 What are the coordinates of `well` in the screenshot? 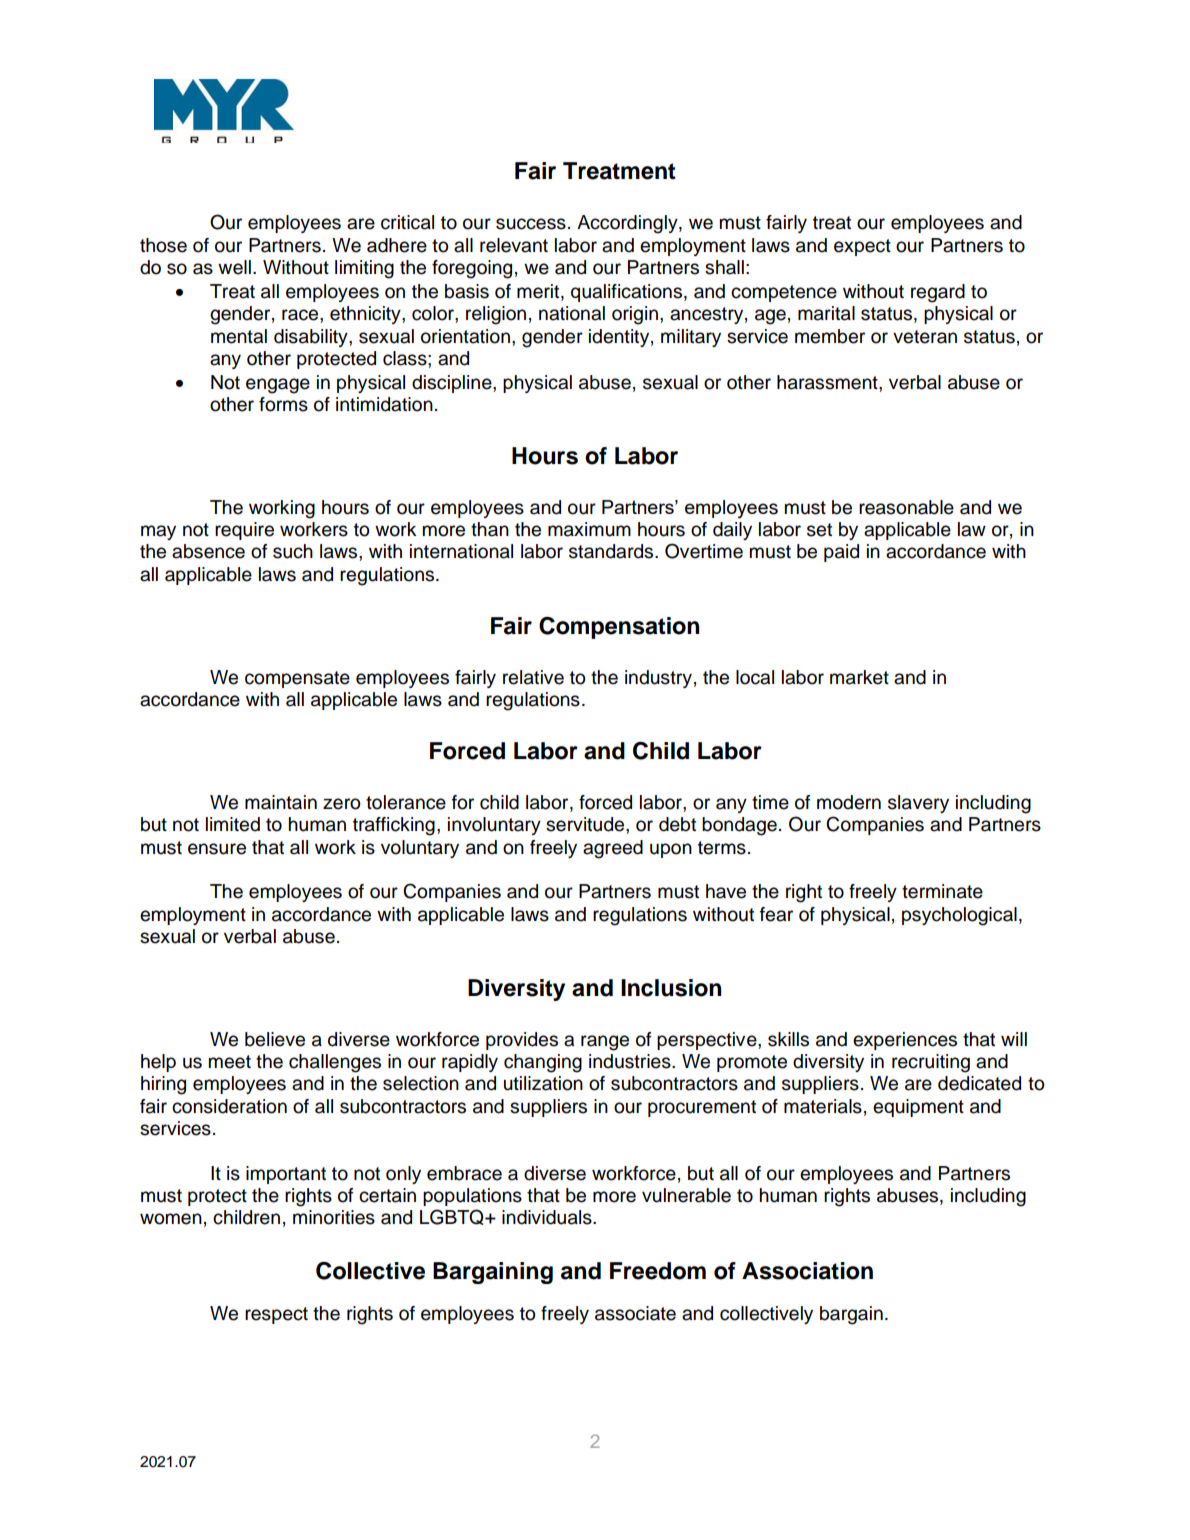 It's located at (234, 267).
